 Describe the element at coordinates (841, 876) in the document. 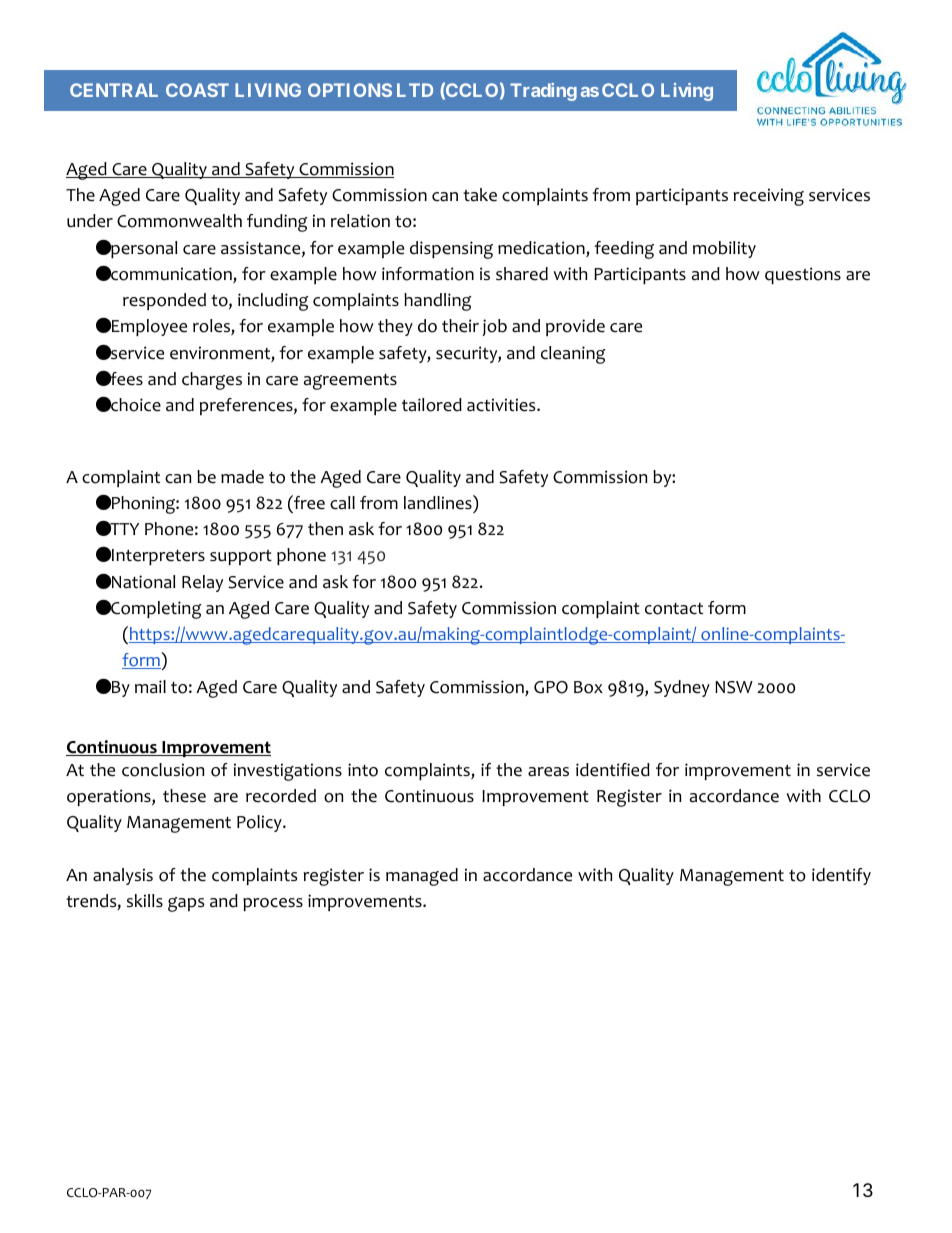

I see `identify` at that location.
